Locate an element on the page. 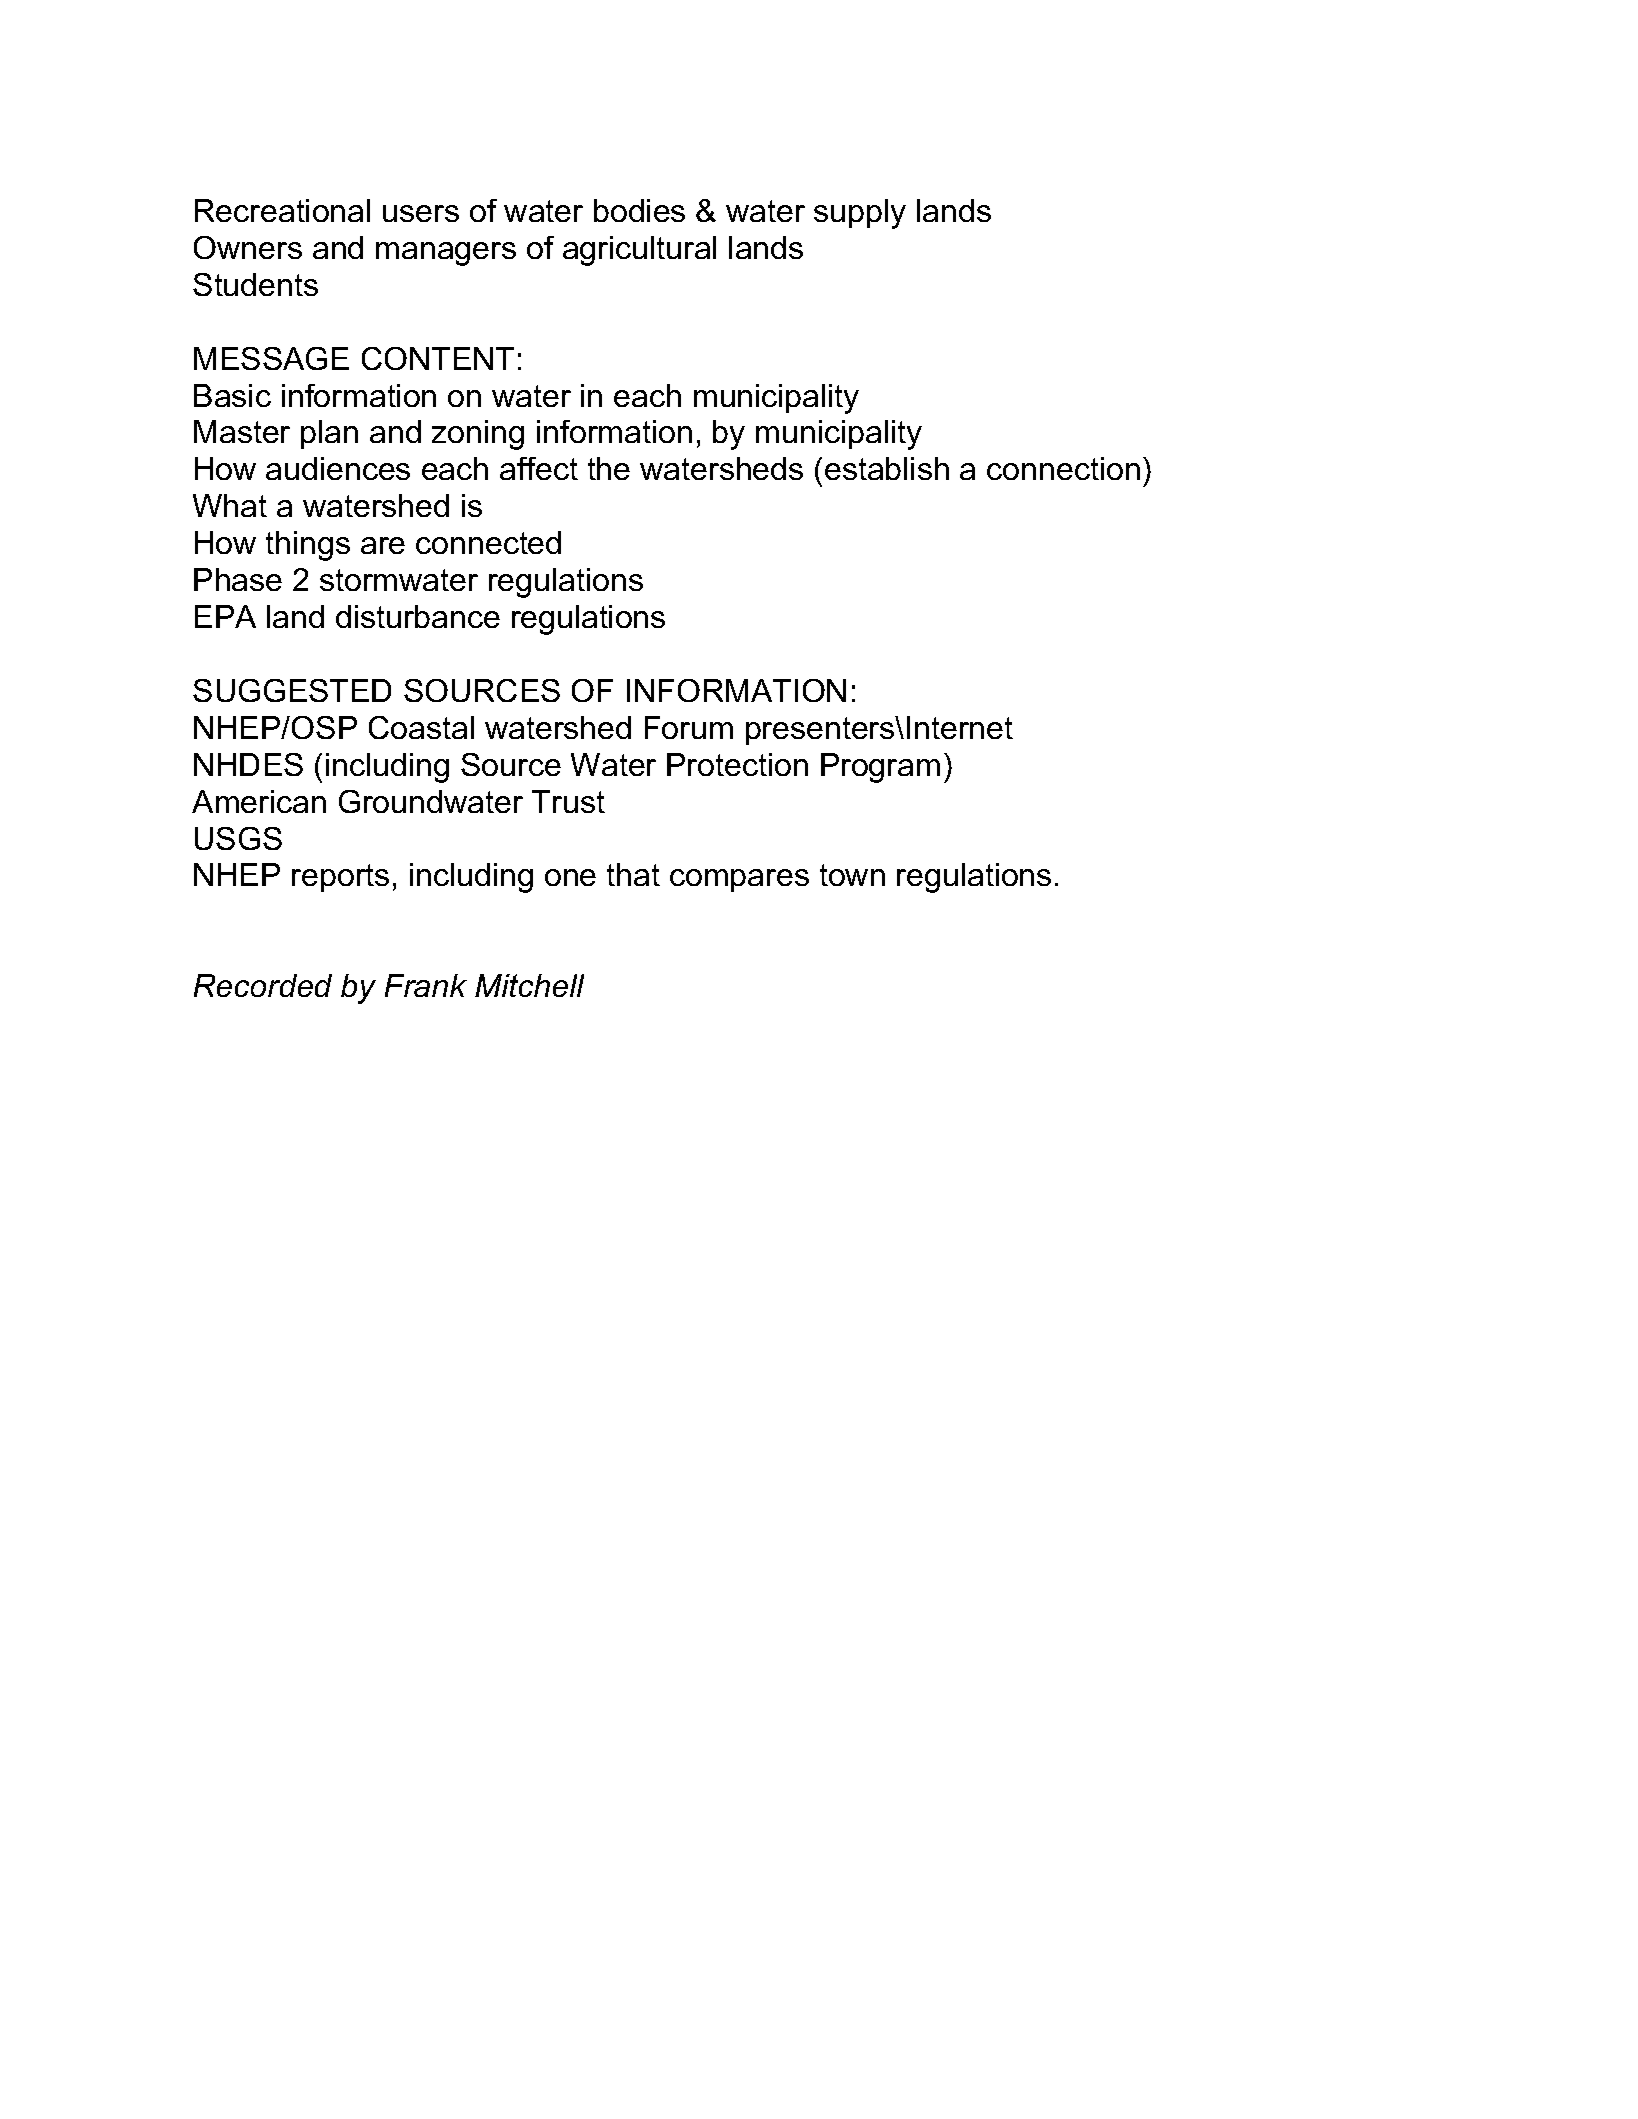  supply is located at coordinates (860, 214).
